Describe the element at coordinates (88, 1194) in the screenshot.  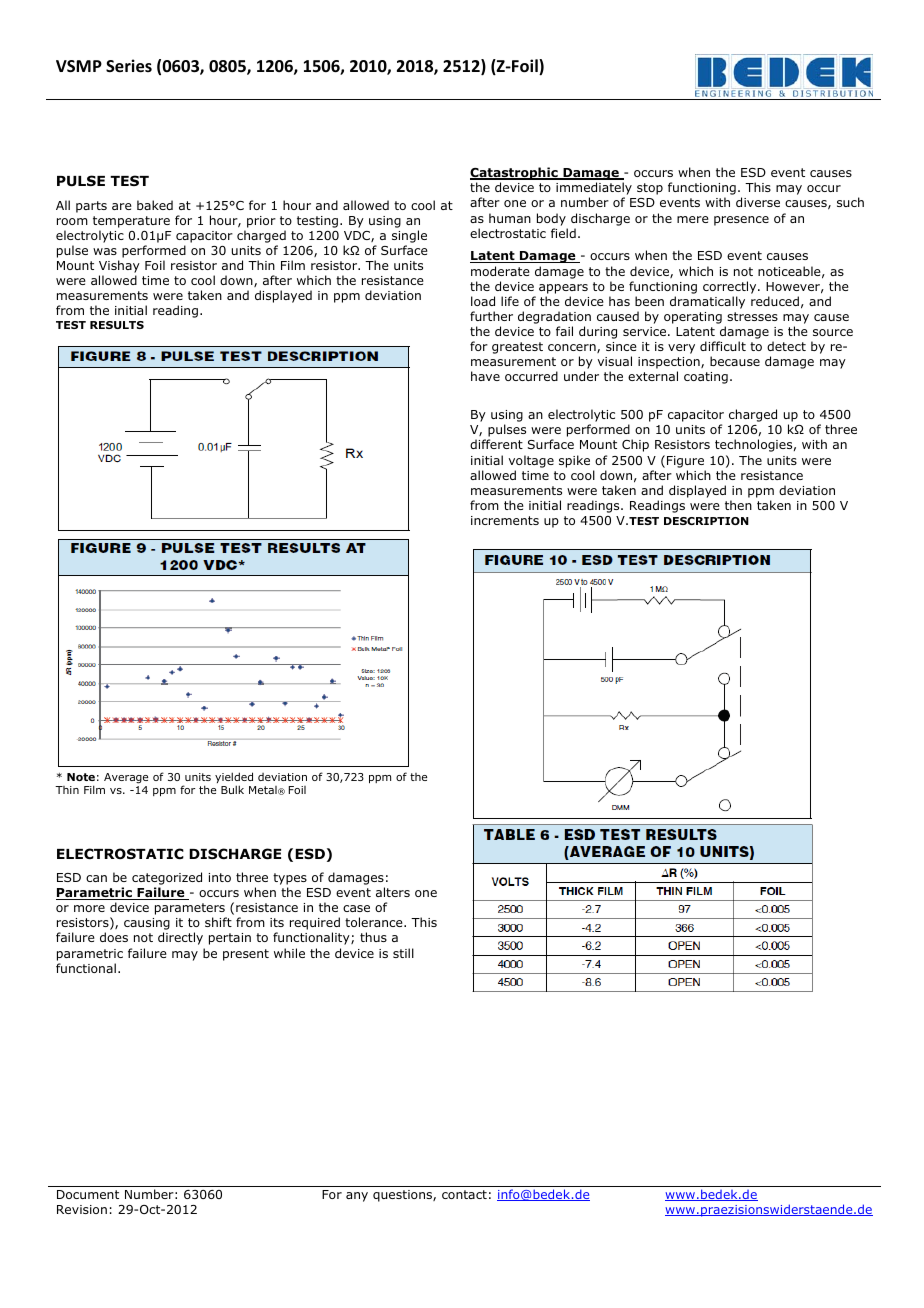
I see `Document` at that location.
